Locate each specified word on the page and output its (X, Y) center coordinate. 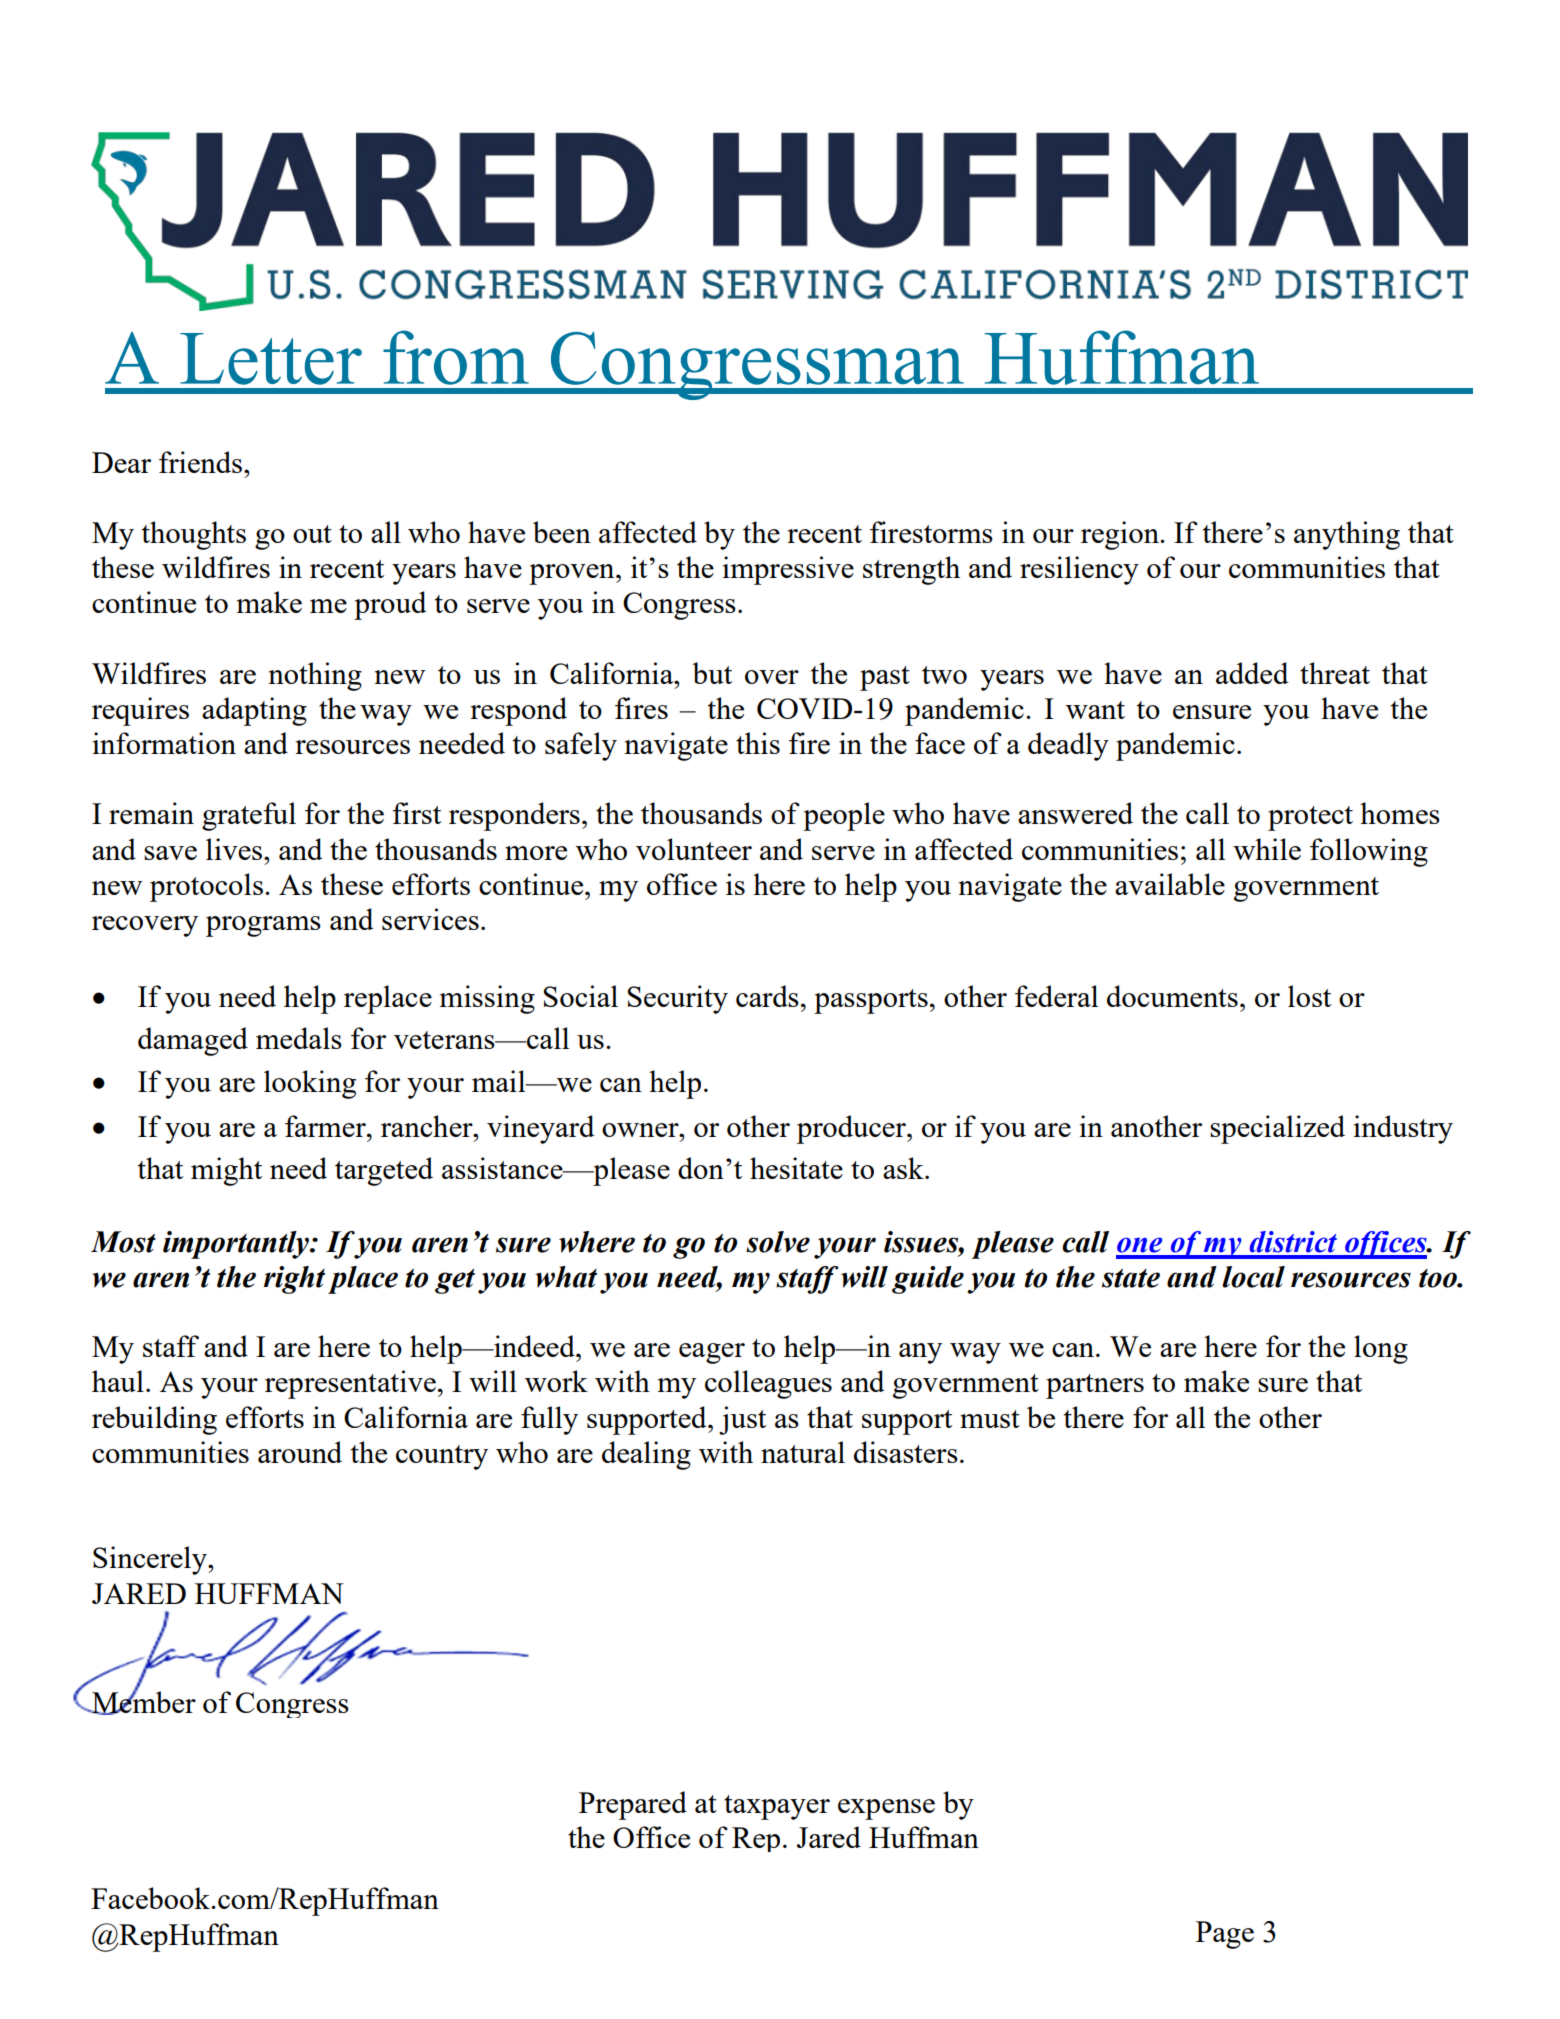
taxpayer (777, 1807)
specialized (1277, 1129)
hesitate (796, 1168)
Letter (271, 359)
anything (1347, 535)
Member (143, 1702)
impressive (788, 570)
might (226, 1171)
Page (1225, 1935)
